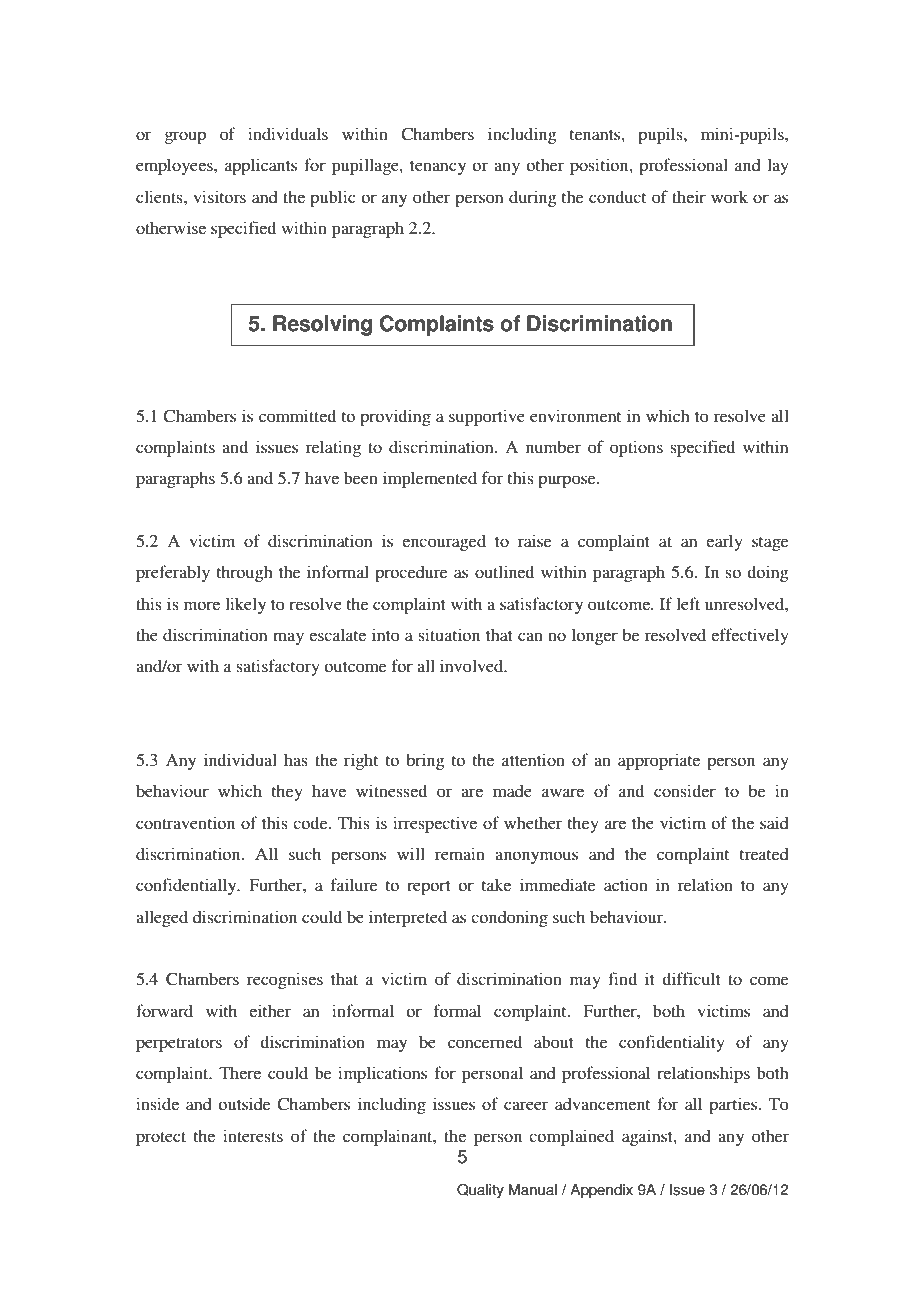 This screenshot has height=1308, width=924. Describe the element at coordinates (480, 1191) in the screenshot. I see `Quality` at that location.
